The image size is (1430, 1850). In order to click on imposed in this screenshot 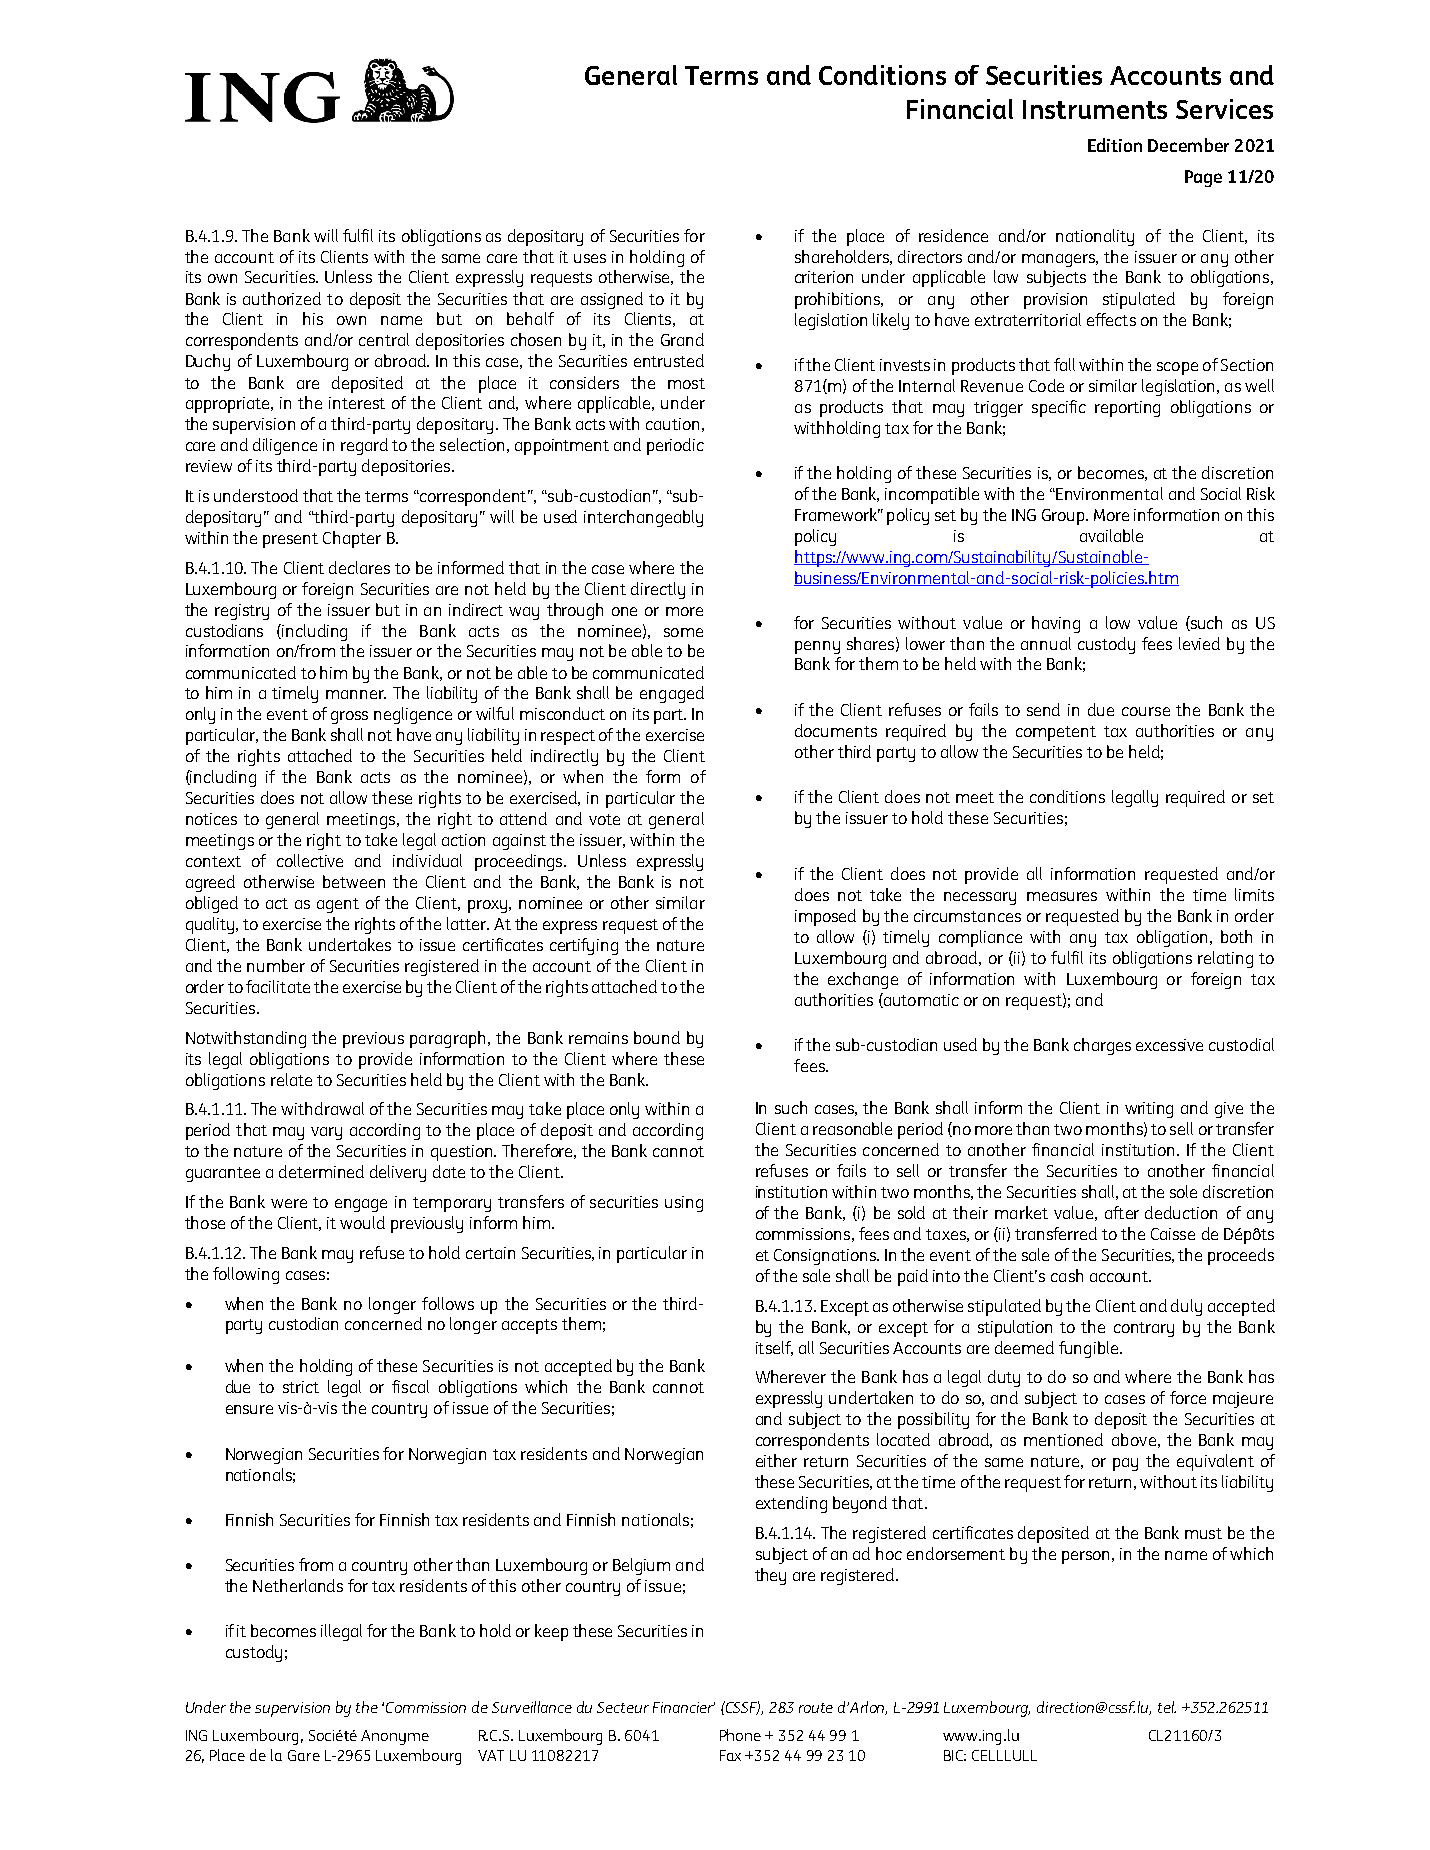, I will do `click(825, 917)`.
